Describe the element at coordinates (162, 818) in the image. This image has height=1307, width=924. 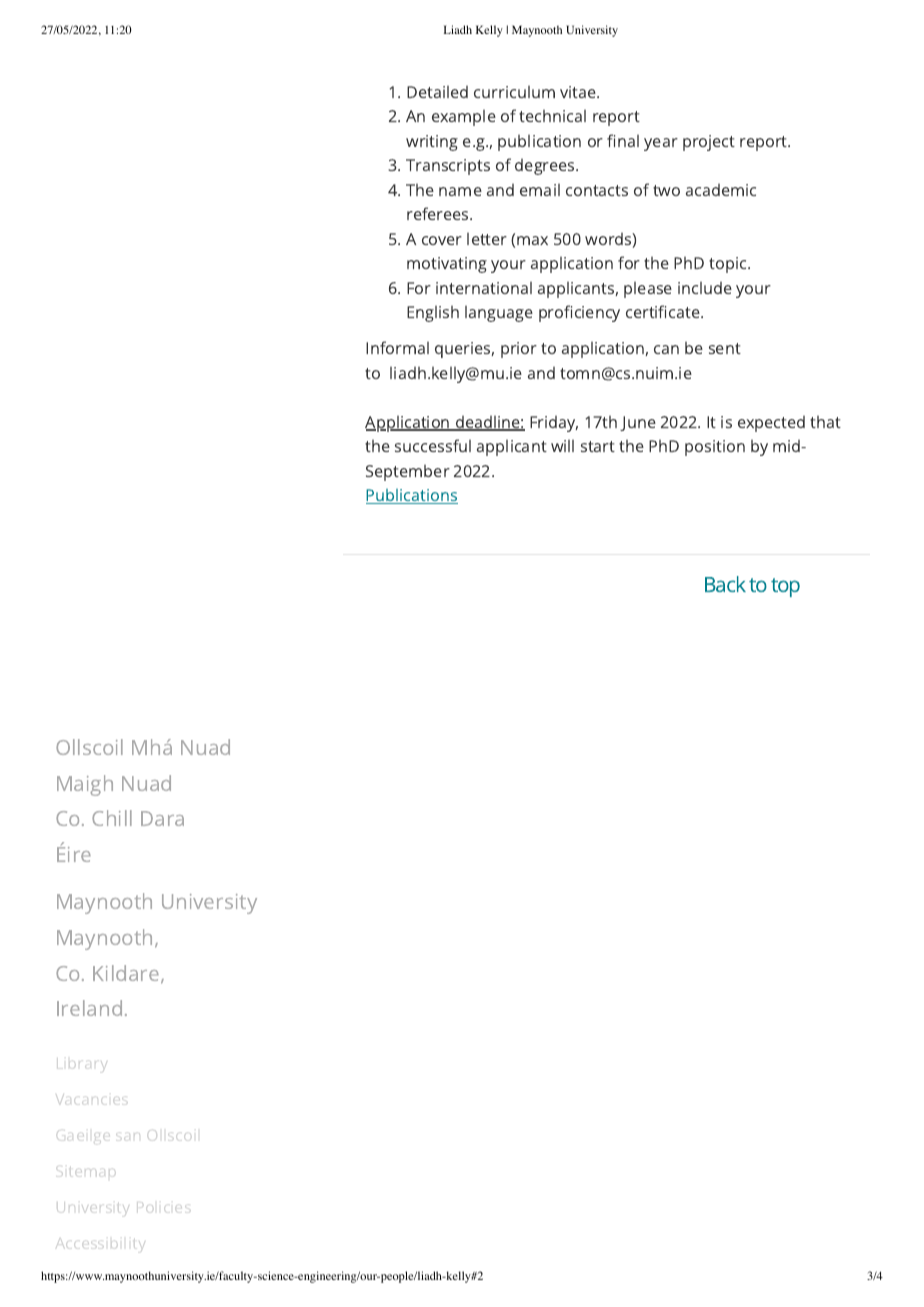
I see `Dara` at that location.
